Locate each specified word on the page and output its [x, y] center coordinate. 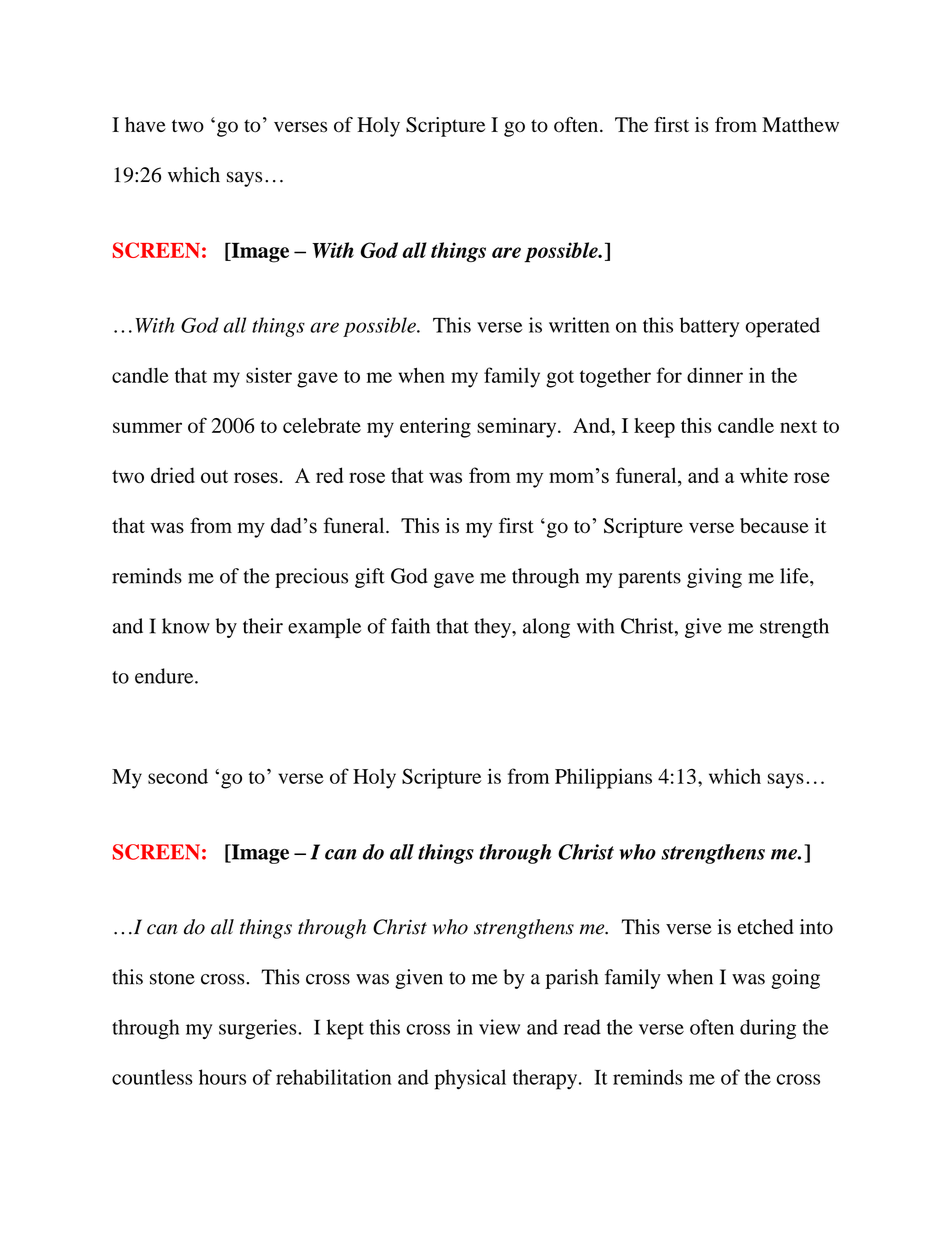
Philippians [603, 778]
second [178, 776]
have [145, 124]
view [499, 1027]
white [764, 475]
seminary [518, 428]
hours [222, 1077]
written [579, 325]
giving [714, 578]
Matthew [800, 124]
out [214, 477]
